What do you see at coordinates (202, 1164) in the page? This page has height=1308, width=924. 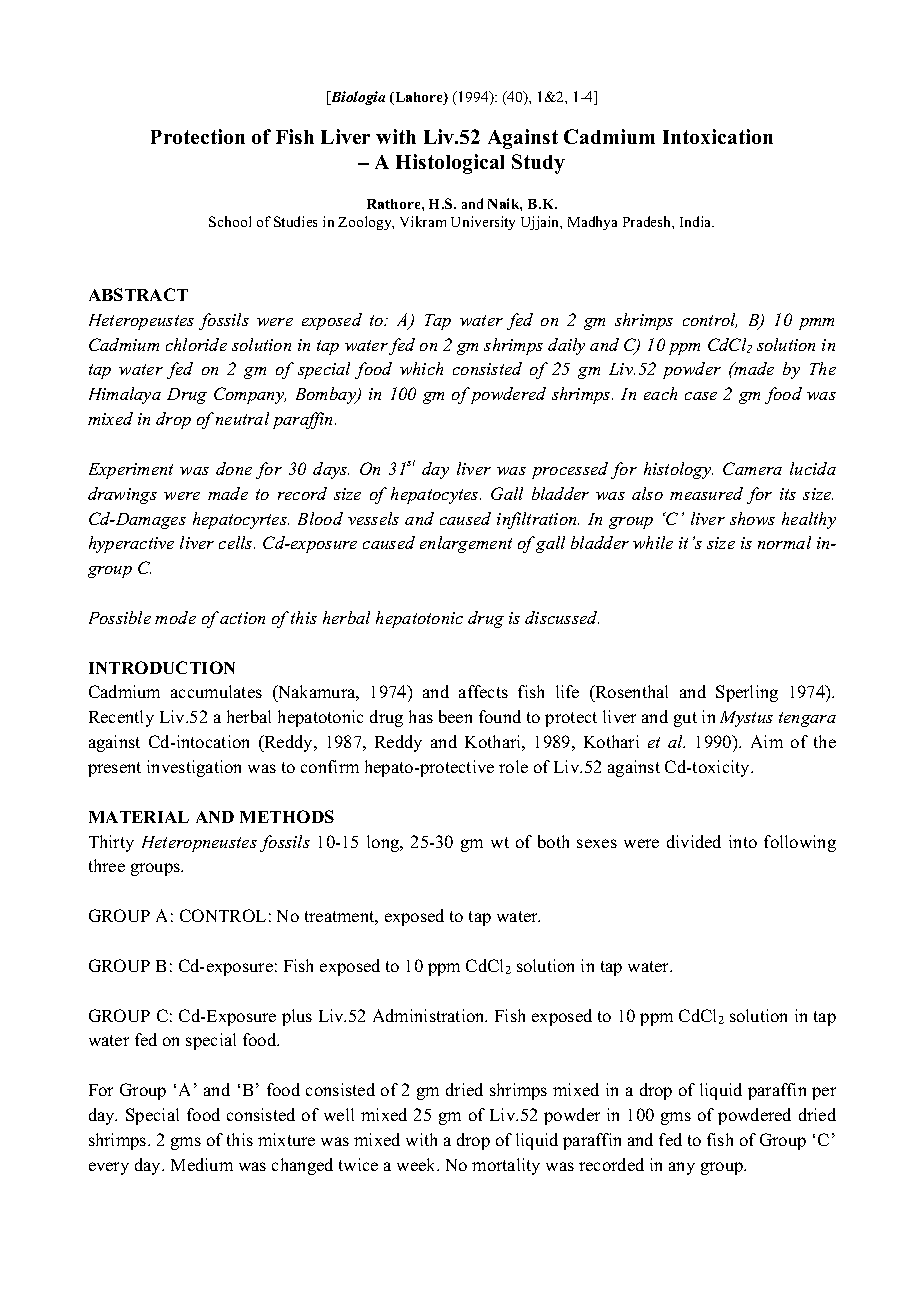 I see `Medium` at bounding box center [202, 1164].
